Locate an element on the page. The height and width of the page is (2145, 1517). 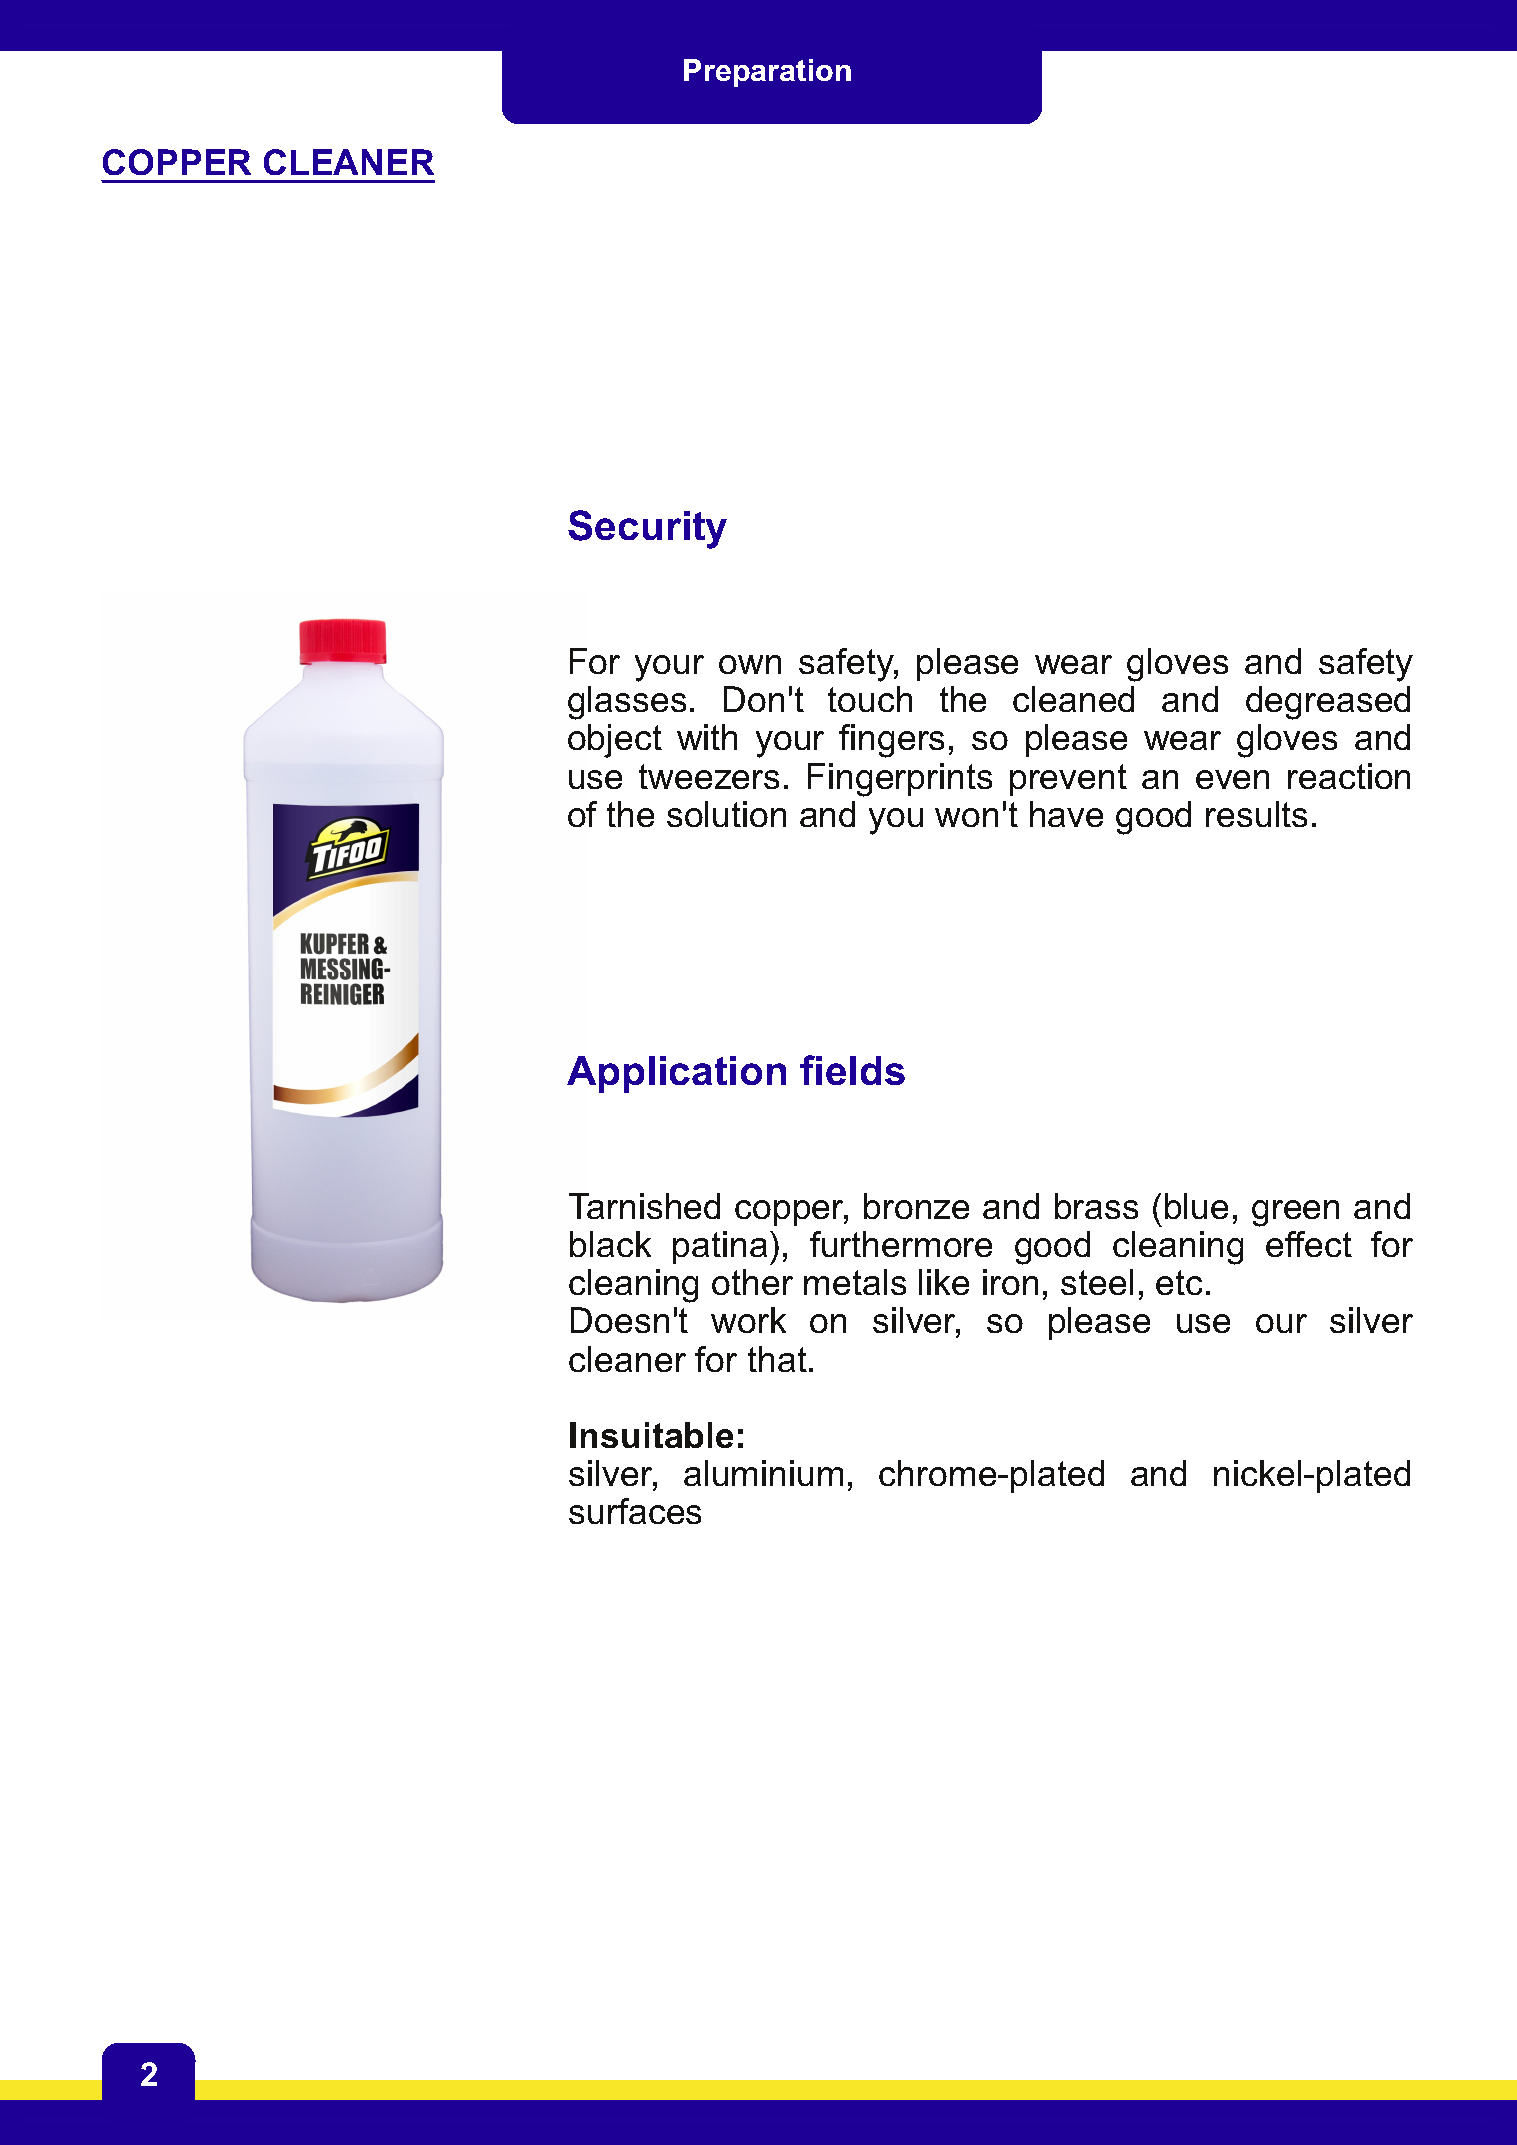
Application is located at coordinates (676, 1074).
